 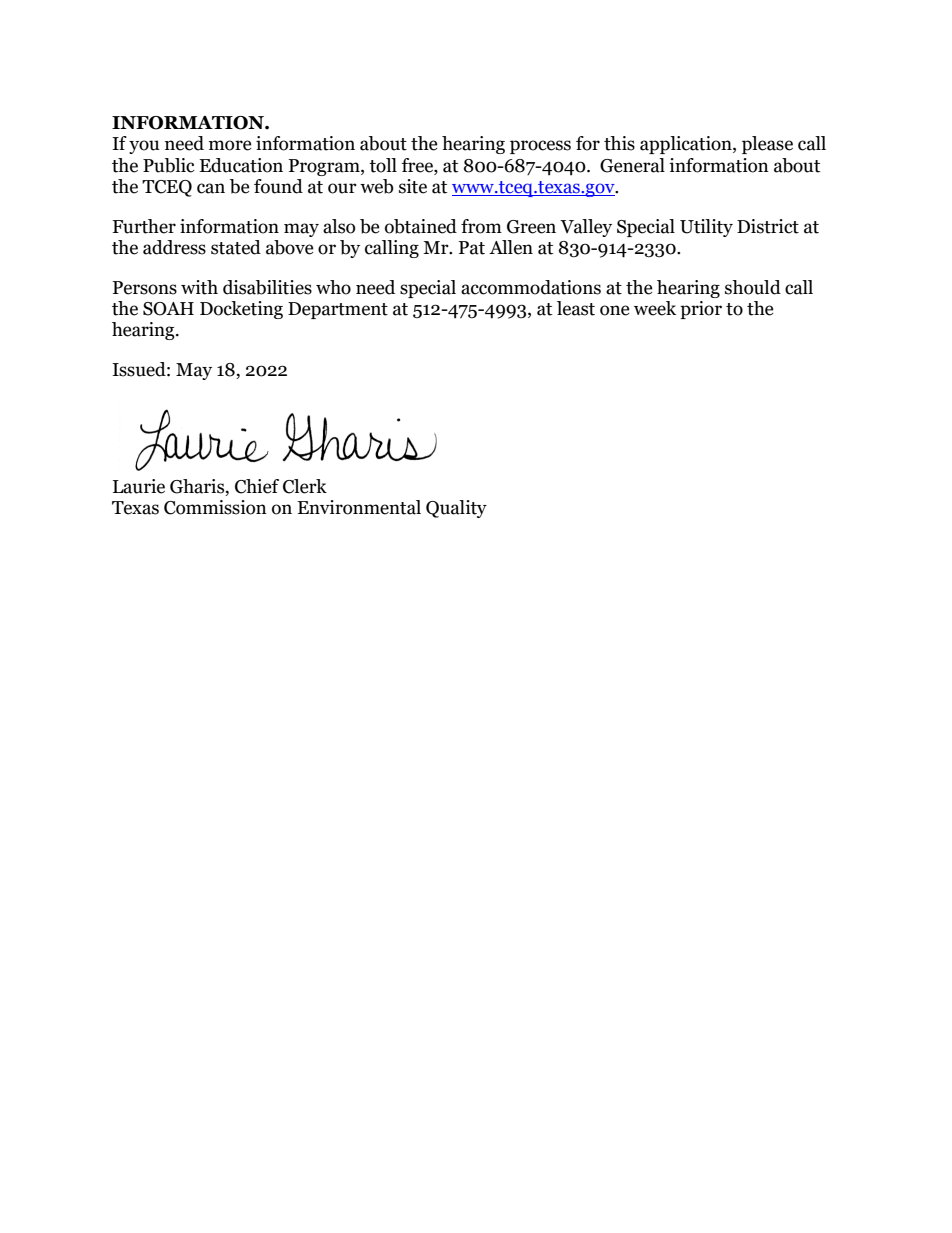 What do you see at coordinates (215, 507) in the image?
I see `Commission` at bounding box center [215, 507].
